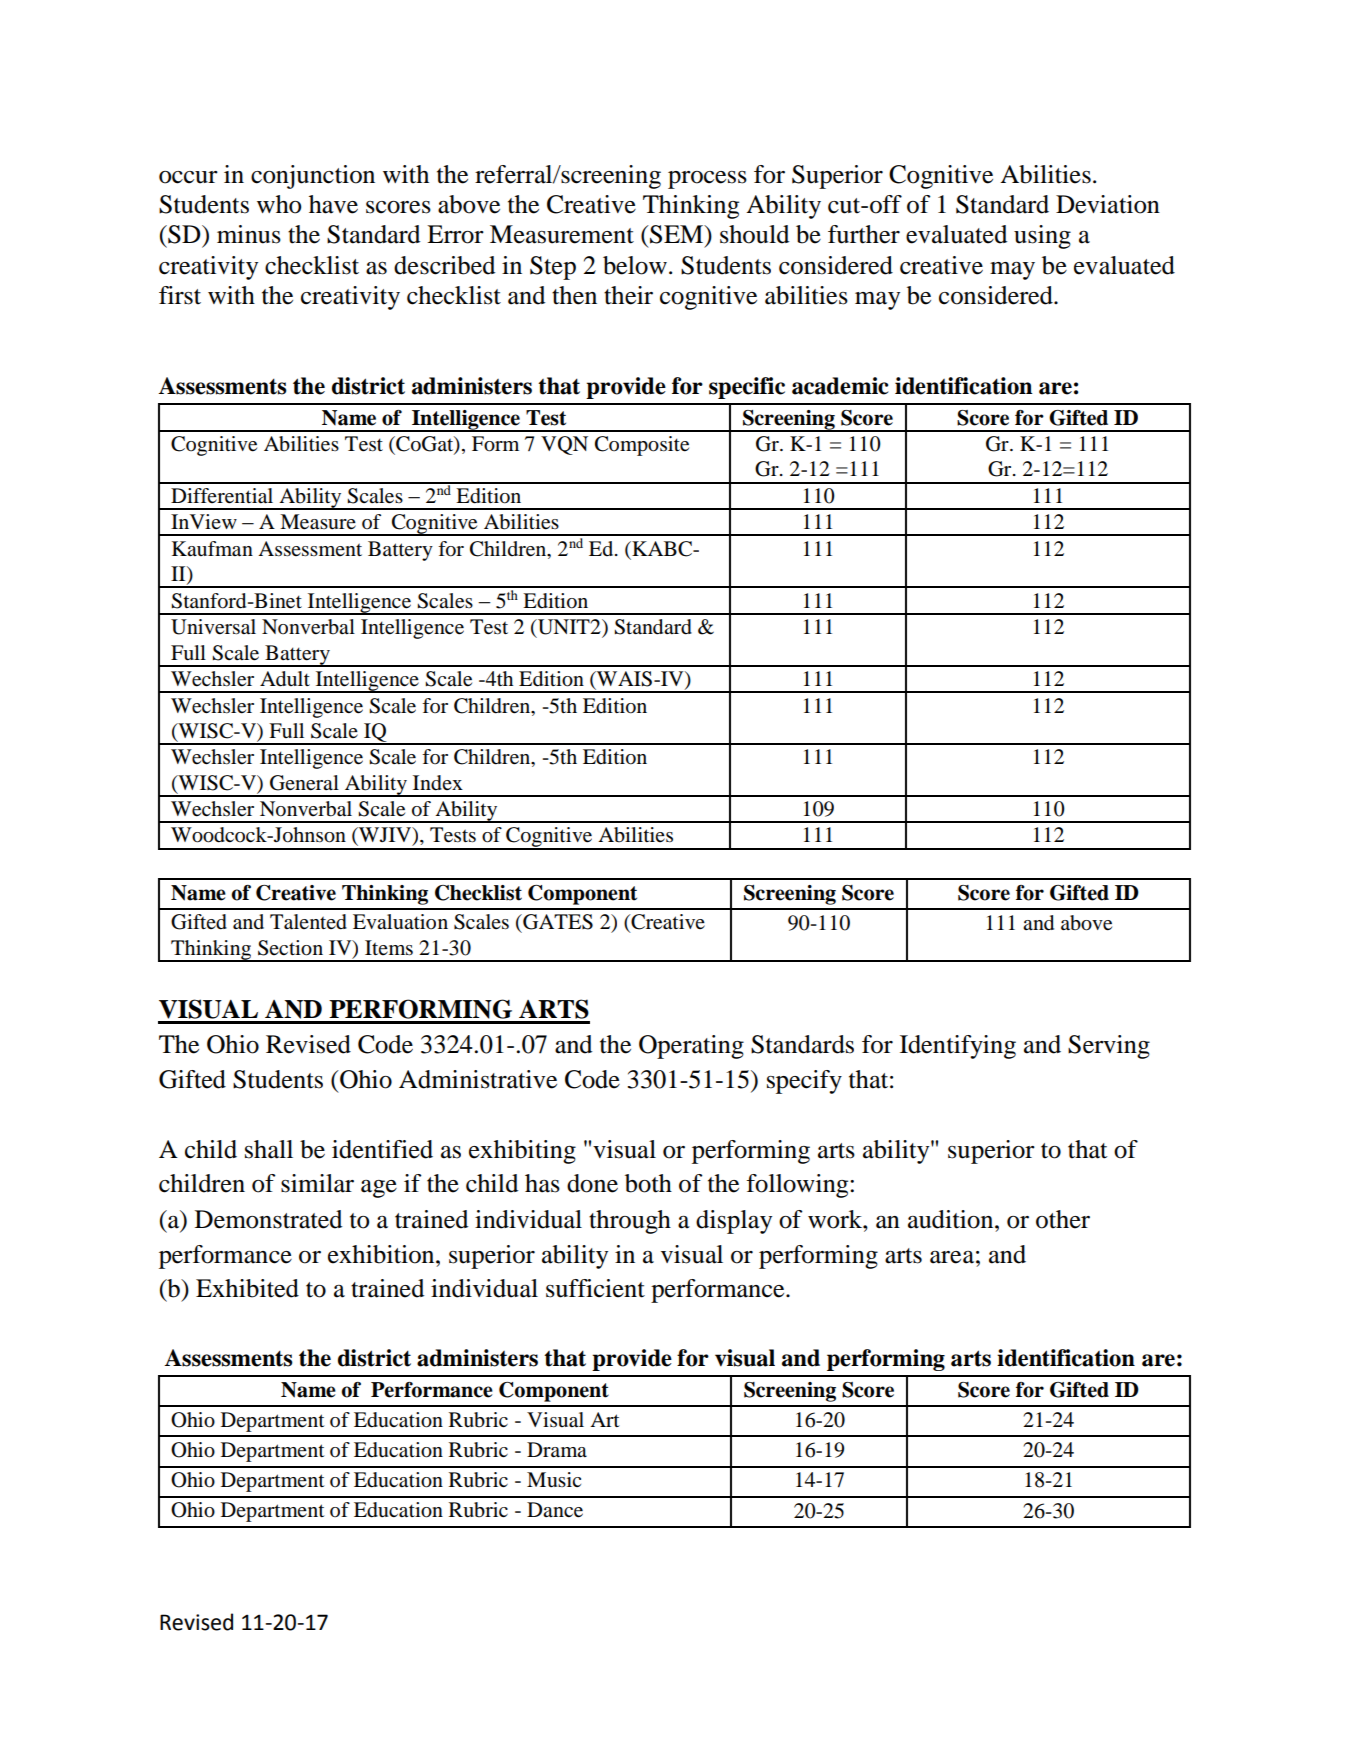  I want to click on General, so click(304, 783).
